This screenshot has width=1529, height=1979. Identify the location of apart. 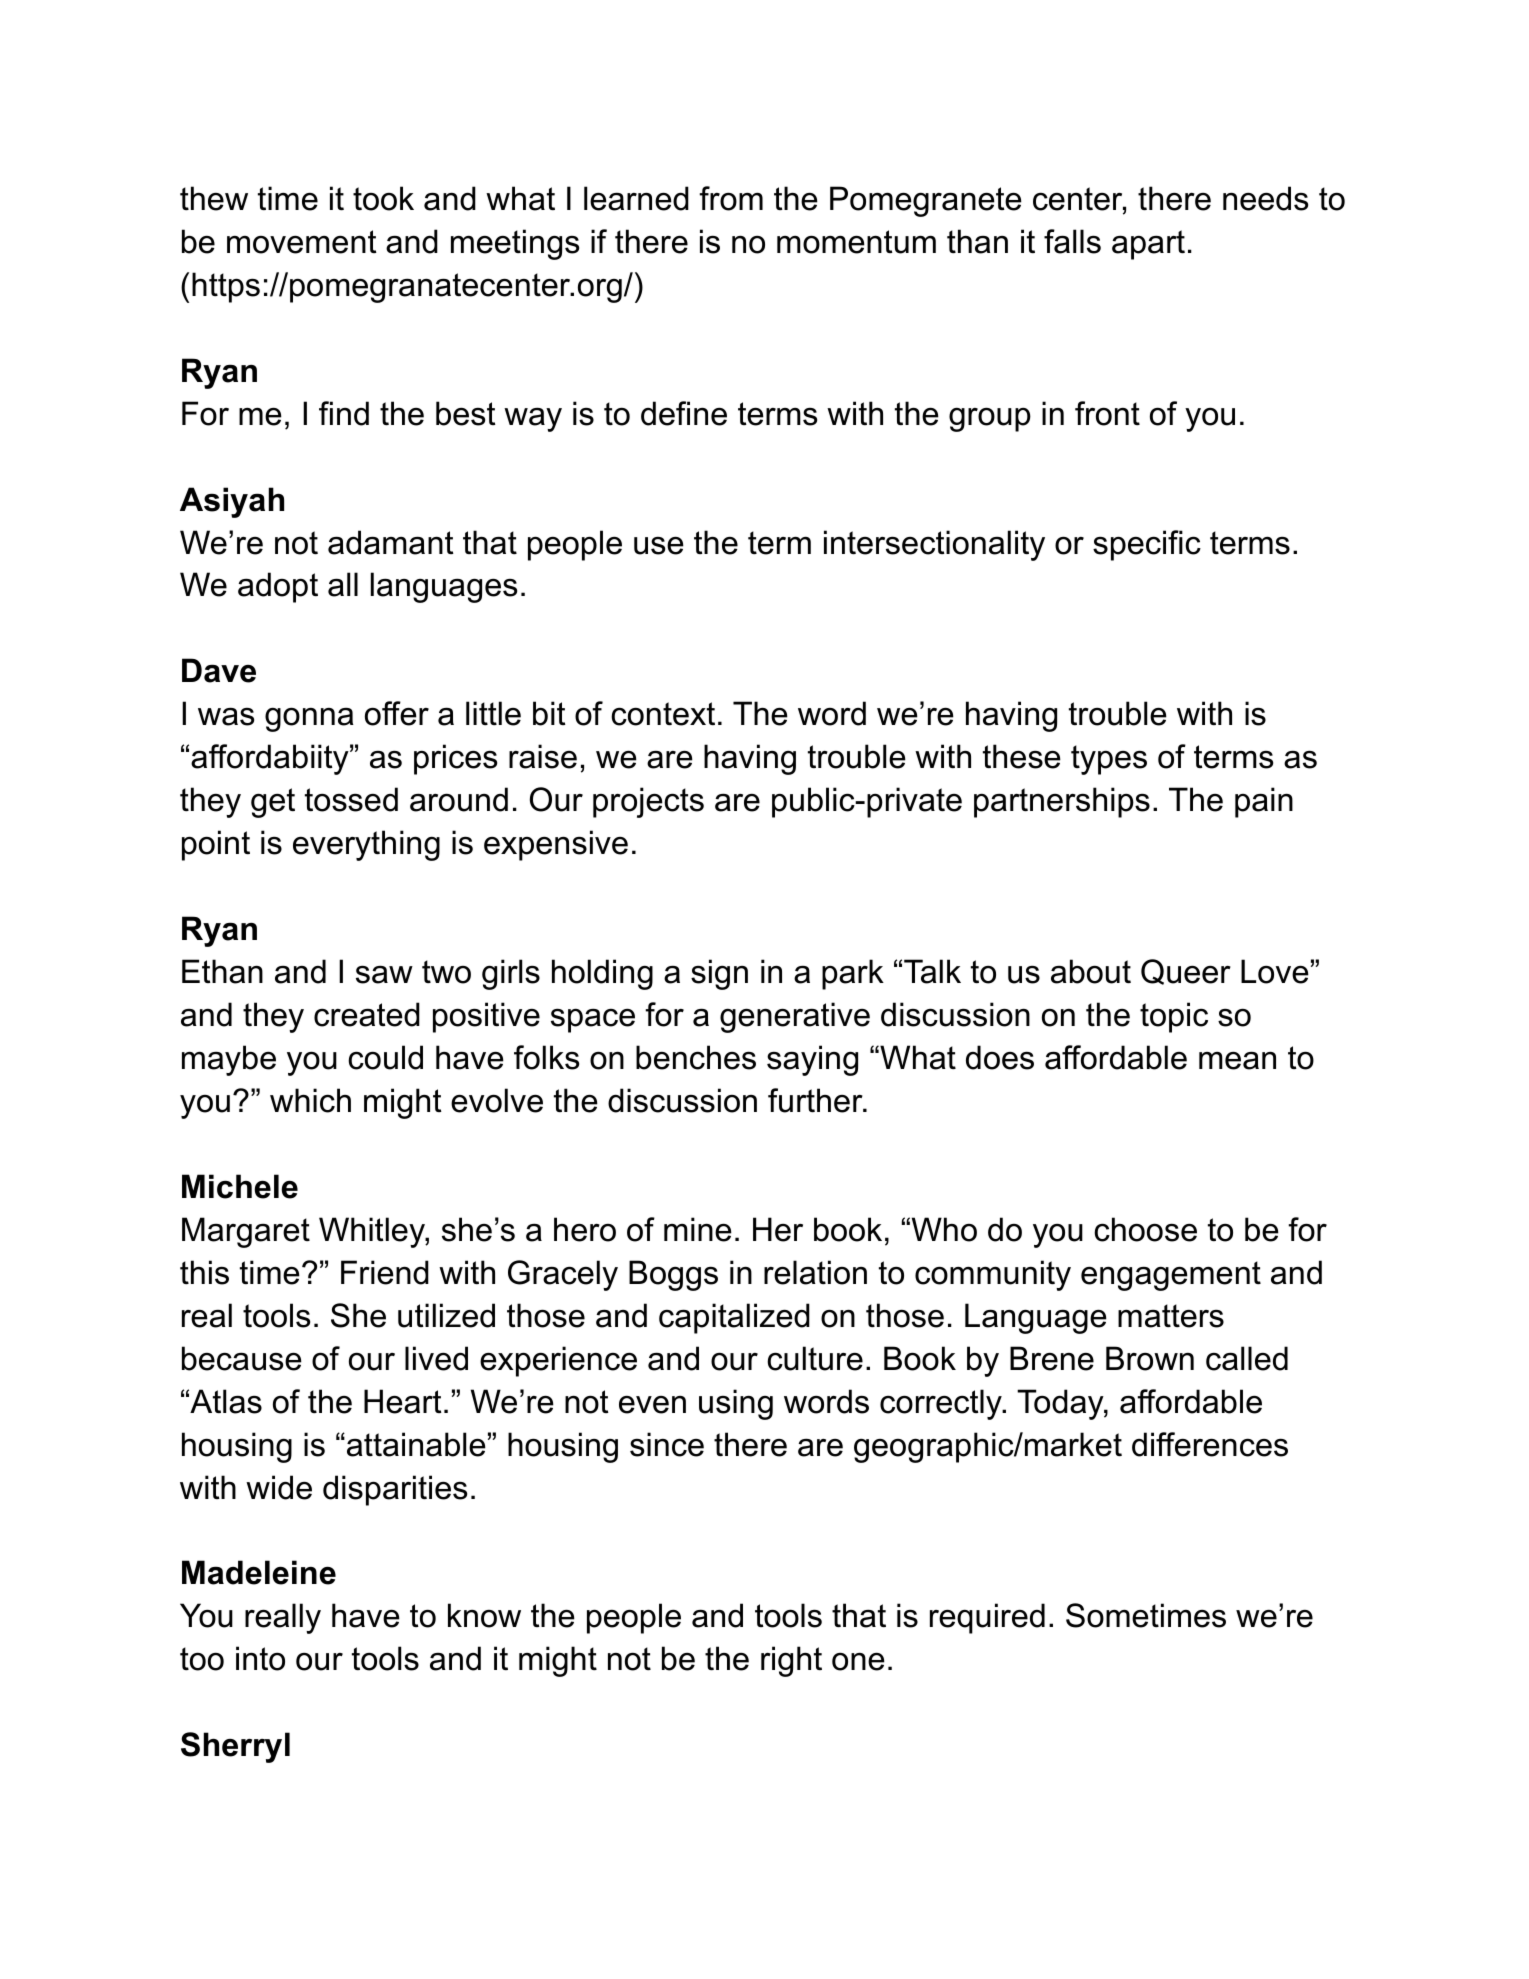
(1148, 245).
